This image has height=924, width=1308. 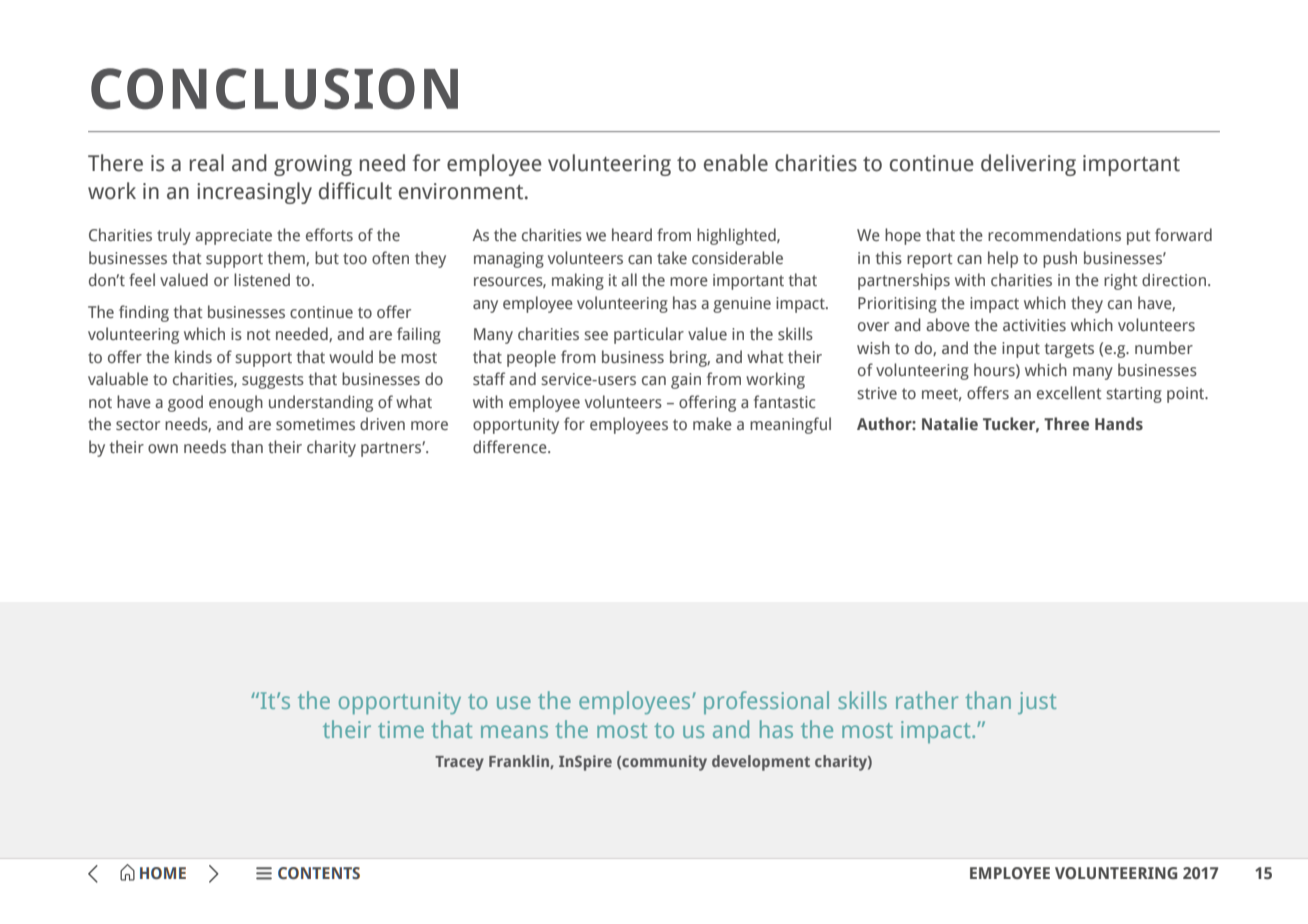 What do you see at coordinates (736, 163) in the image?
I see `enable` at bounding box center [736, 163].
